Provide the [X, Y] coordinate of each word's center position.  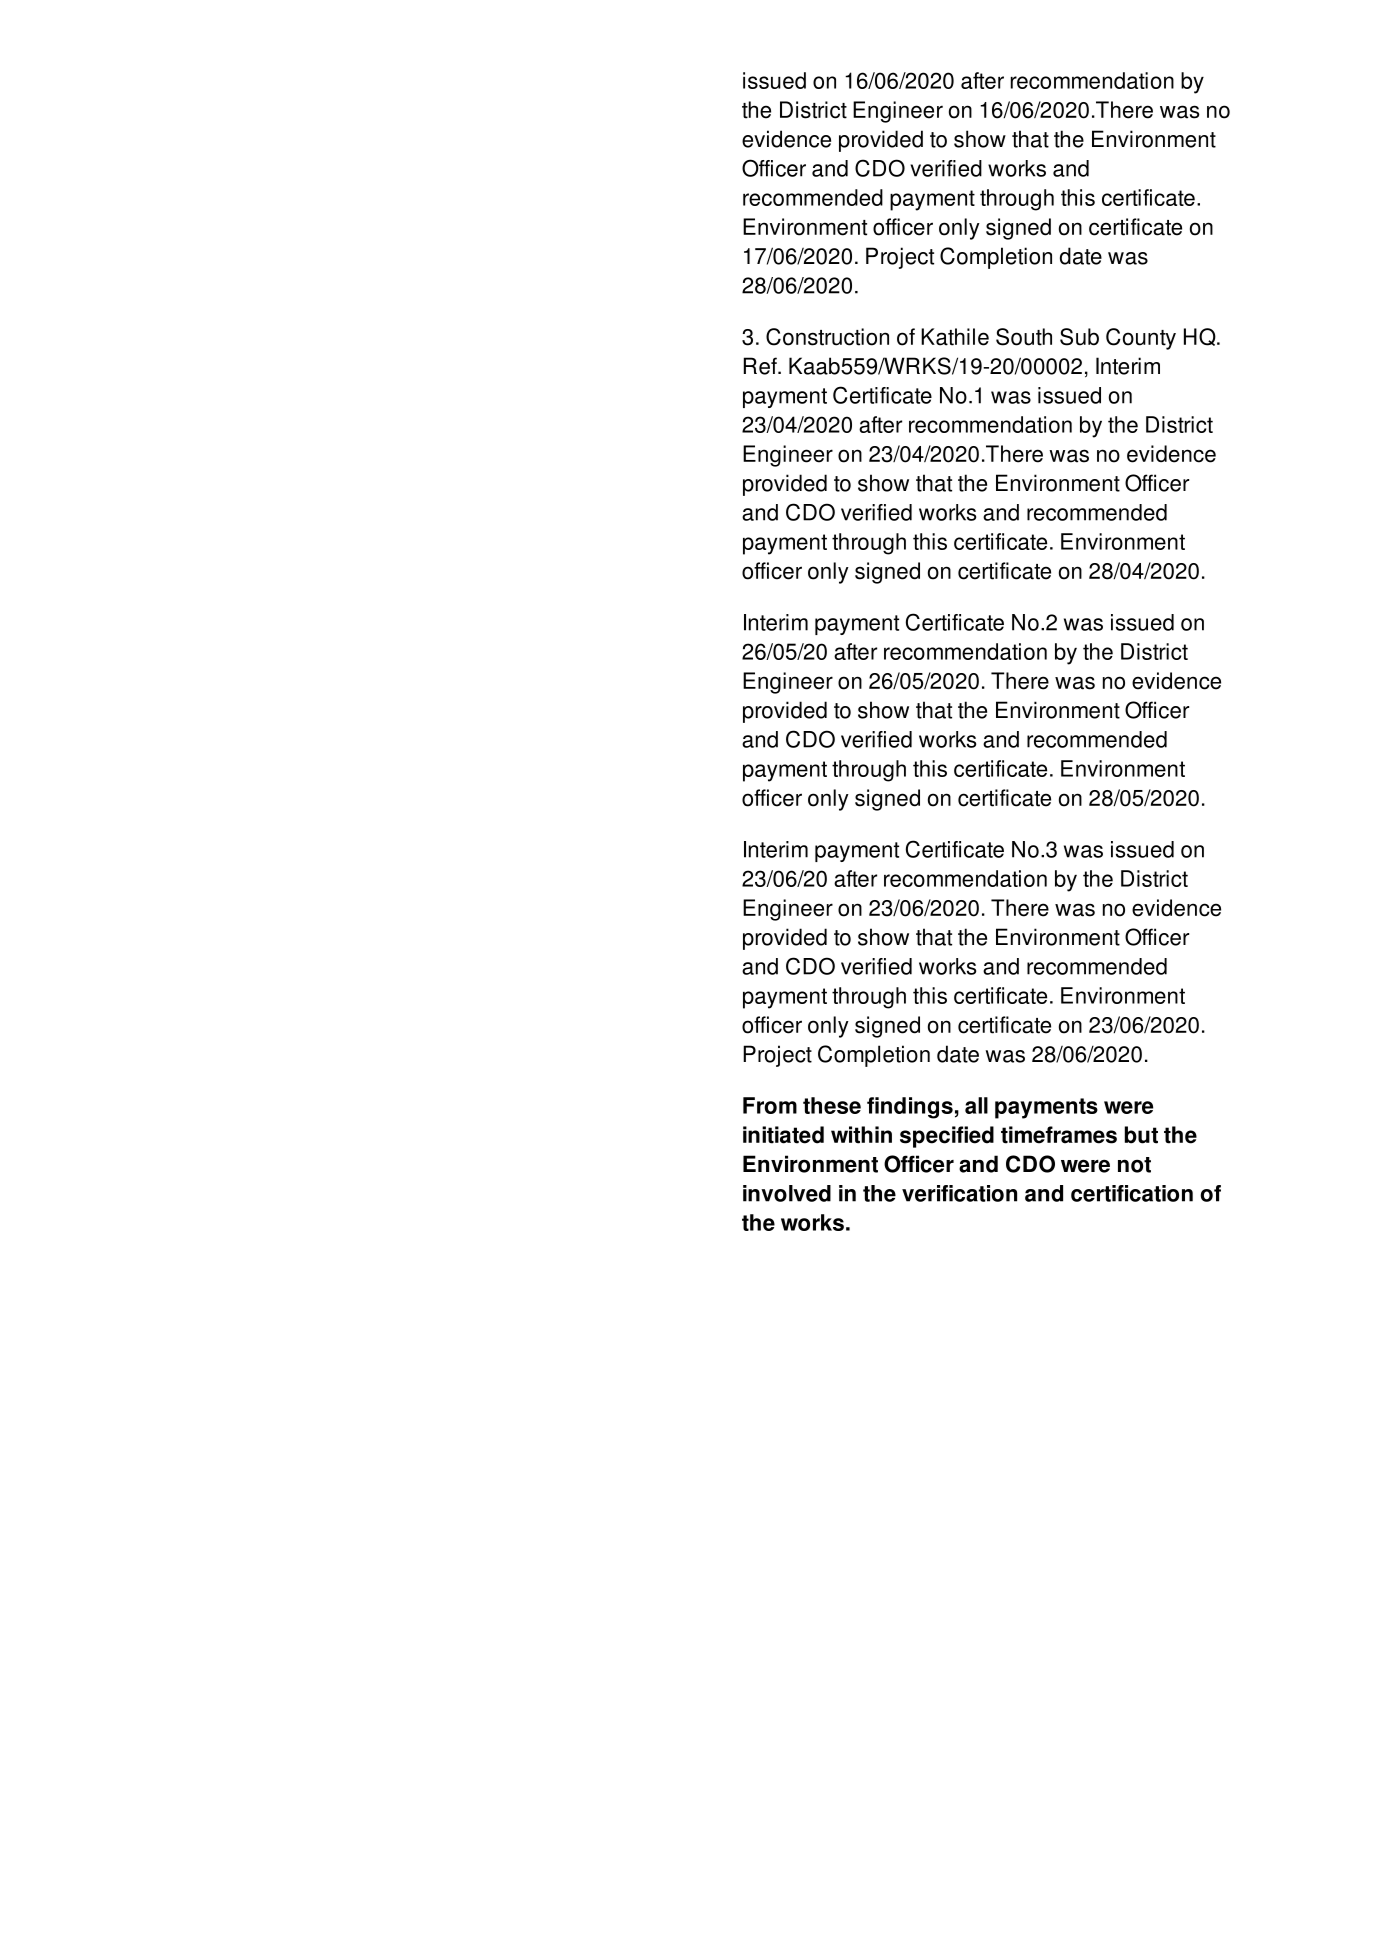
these [832, 1105]
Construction [827, 337]
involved [787, 1193]
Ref [761, 366]
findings [910, 1108]
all [976, 1105]
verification [959, 1193]
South [1024, 337]
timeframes [1059, 1135]
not [1134, 1165]
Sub [1079, 337]
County [1141, 339]
